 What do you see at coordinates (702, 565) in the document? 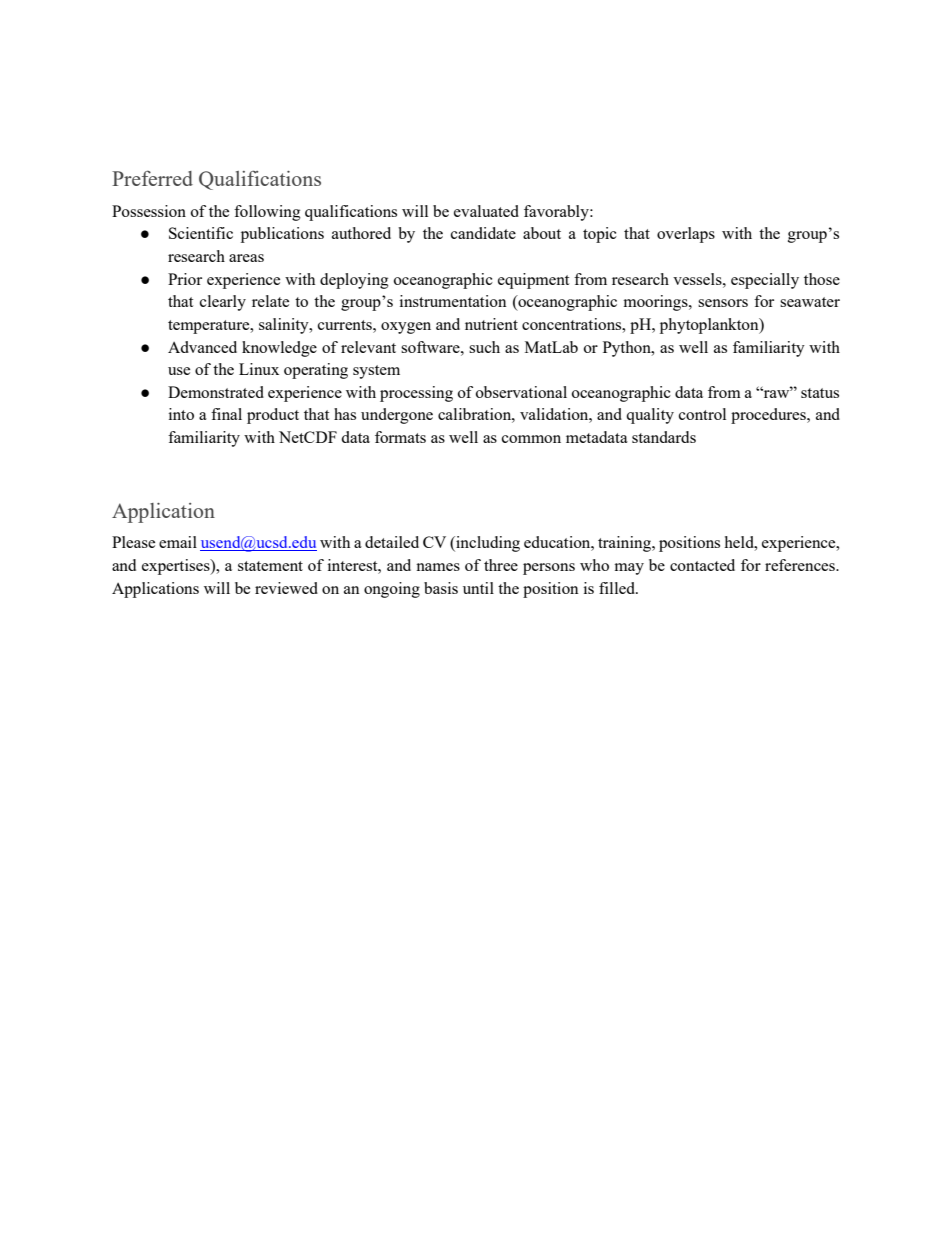
I see `contacted` at bounding box center [702, 565].
